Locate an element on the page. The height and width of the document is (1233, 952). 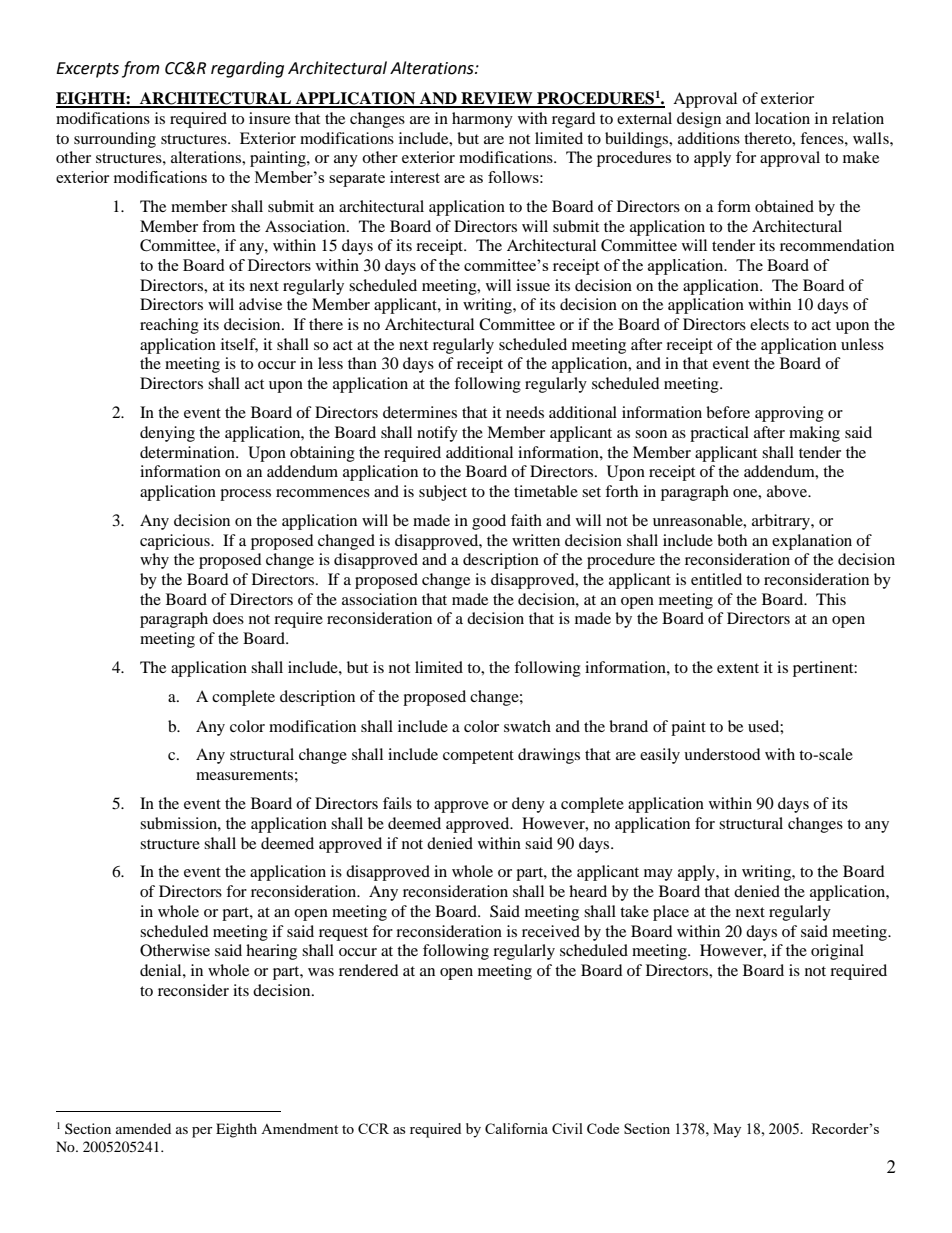
determination is located at coordinates (188, 452).
